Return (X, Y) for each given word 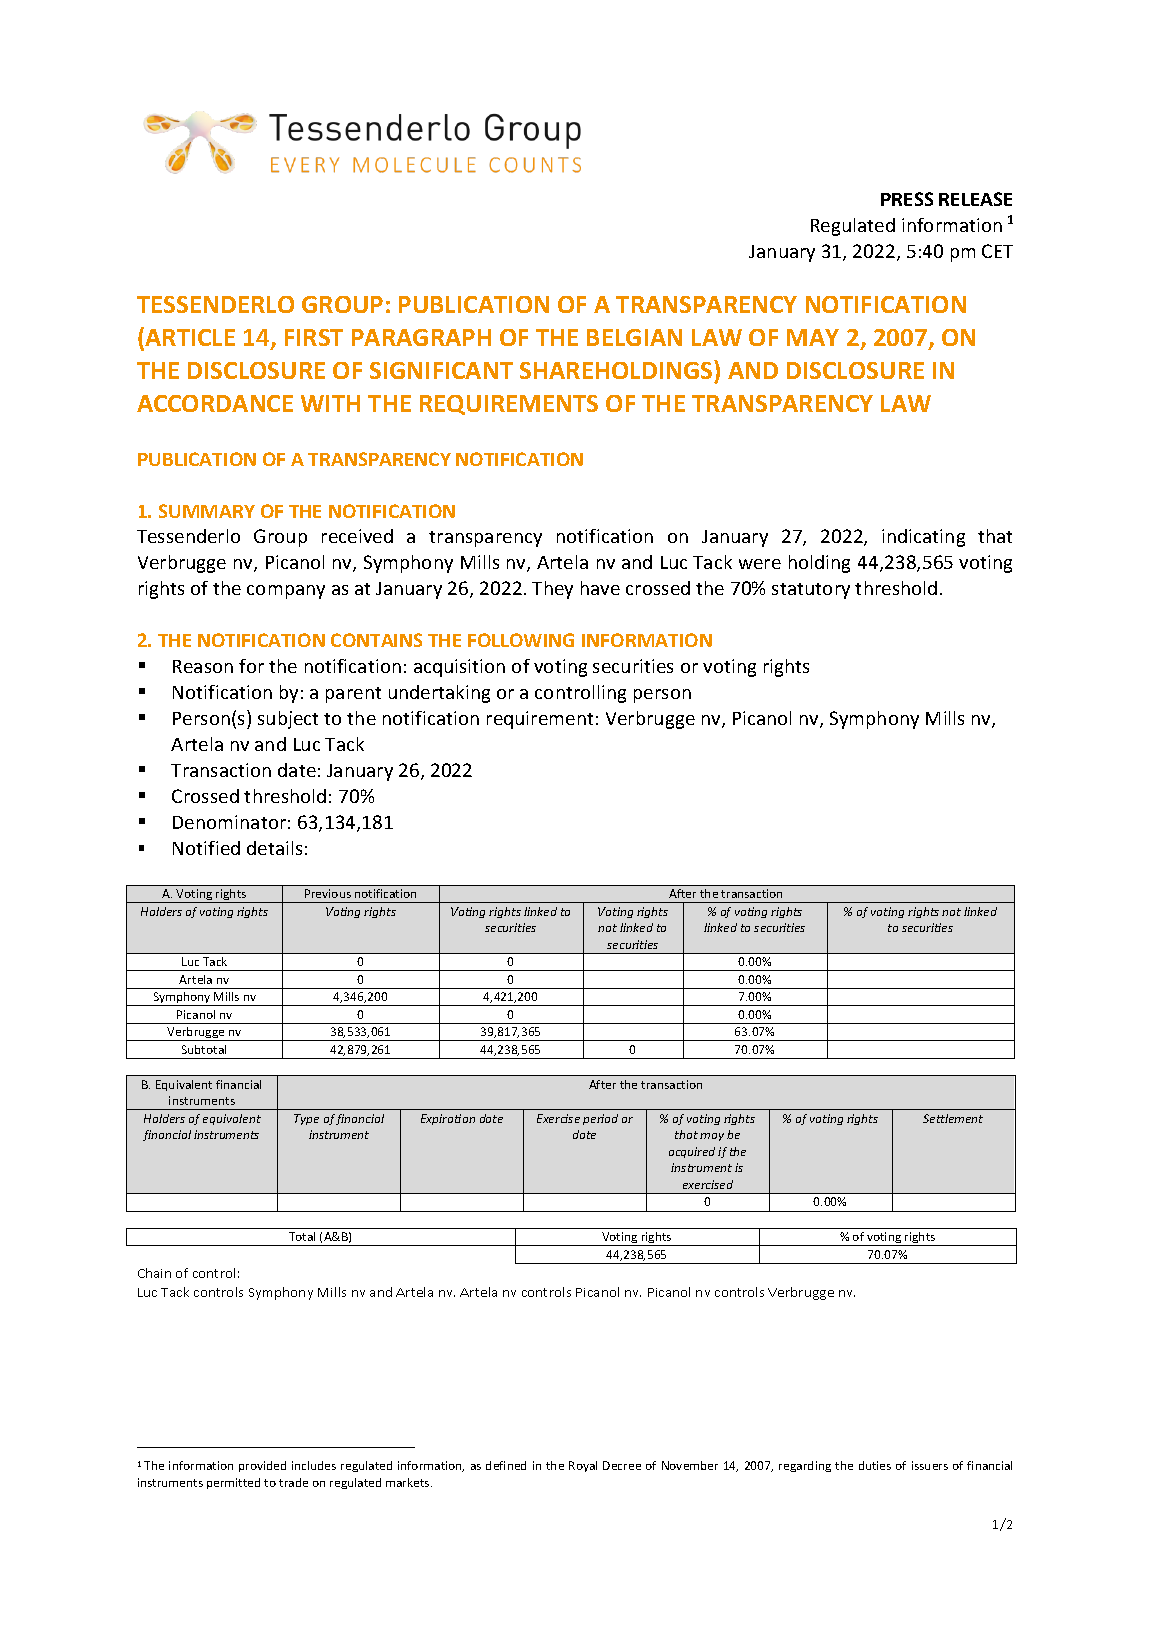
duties (875, 1465)
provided (262, 1466)
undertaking (439, 694)
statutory (811, 591)
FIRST (314, 337)
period (600, 1119)
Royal (583, 1466)
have (600, 588)
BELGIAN (634, 337)
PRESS (907, 199)
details (274, 848)
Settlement (953, 1118)
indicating (923, 538)
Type (306, 1119)
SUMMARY (207, 511)
